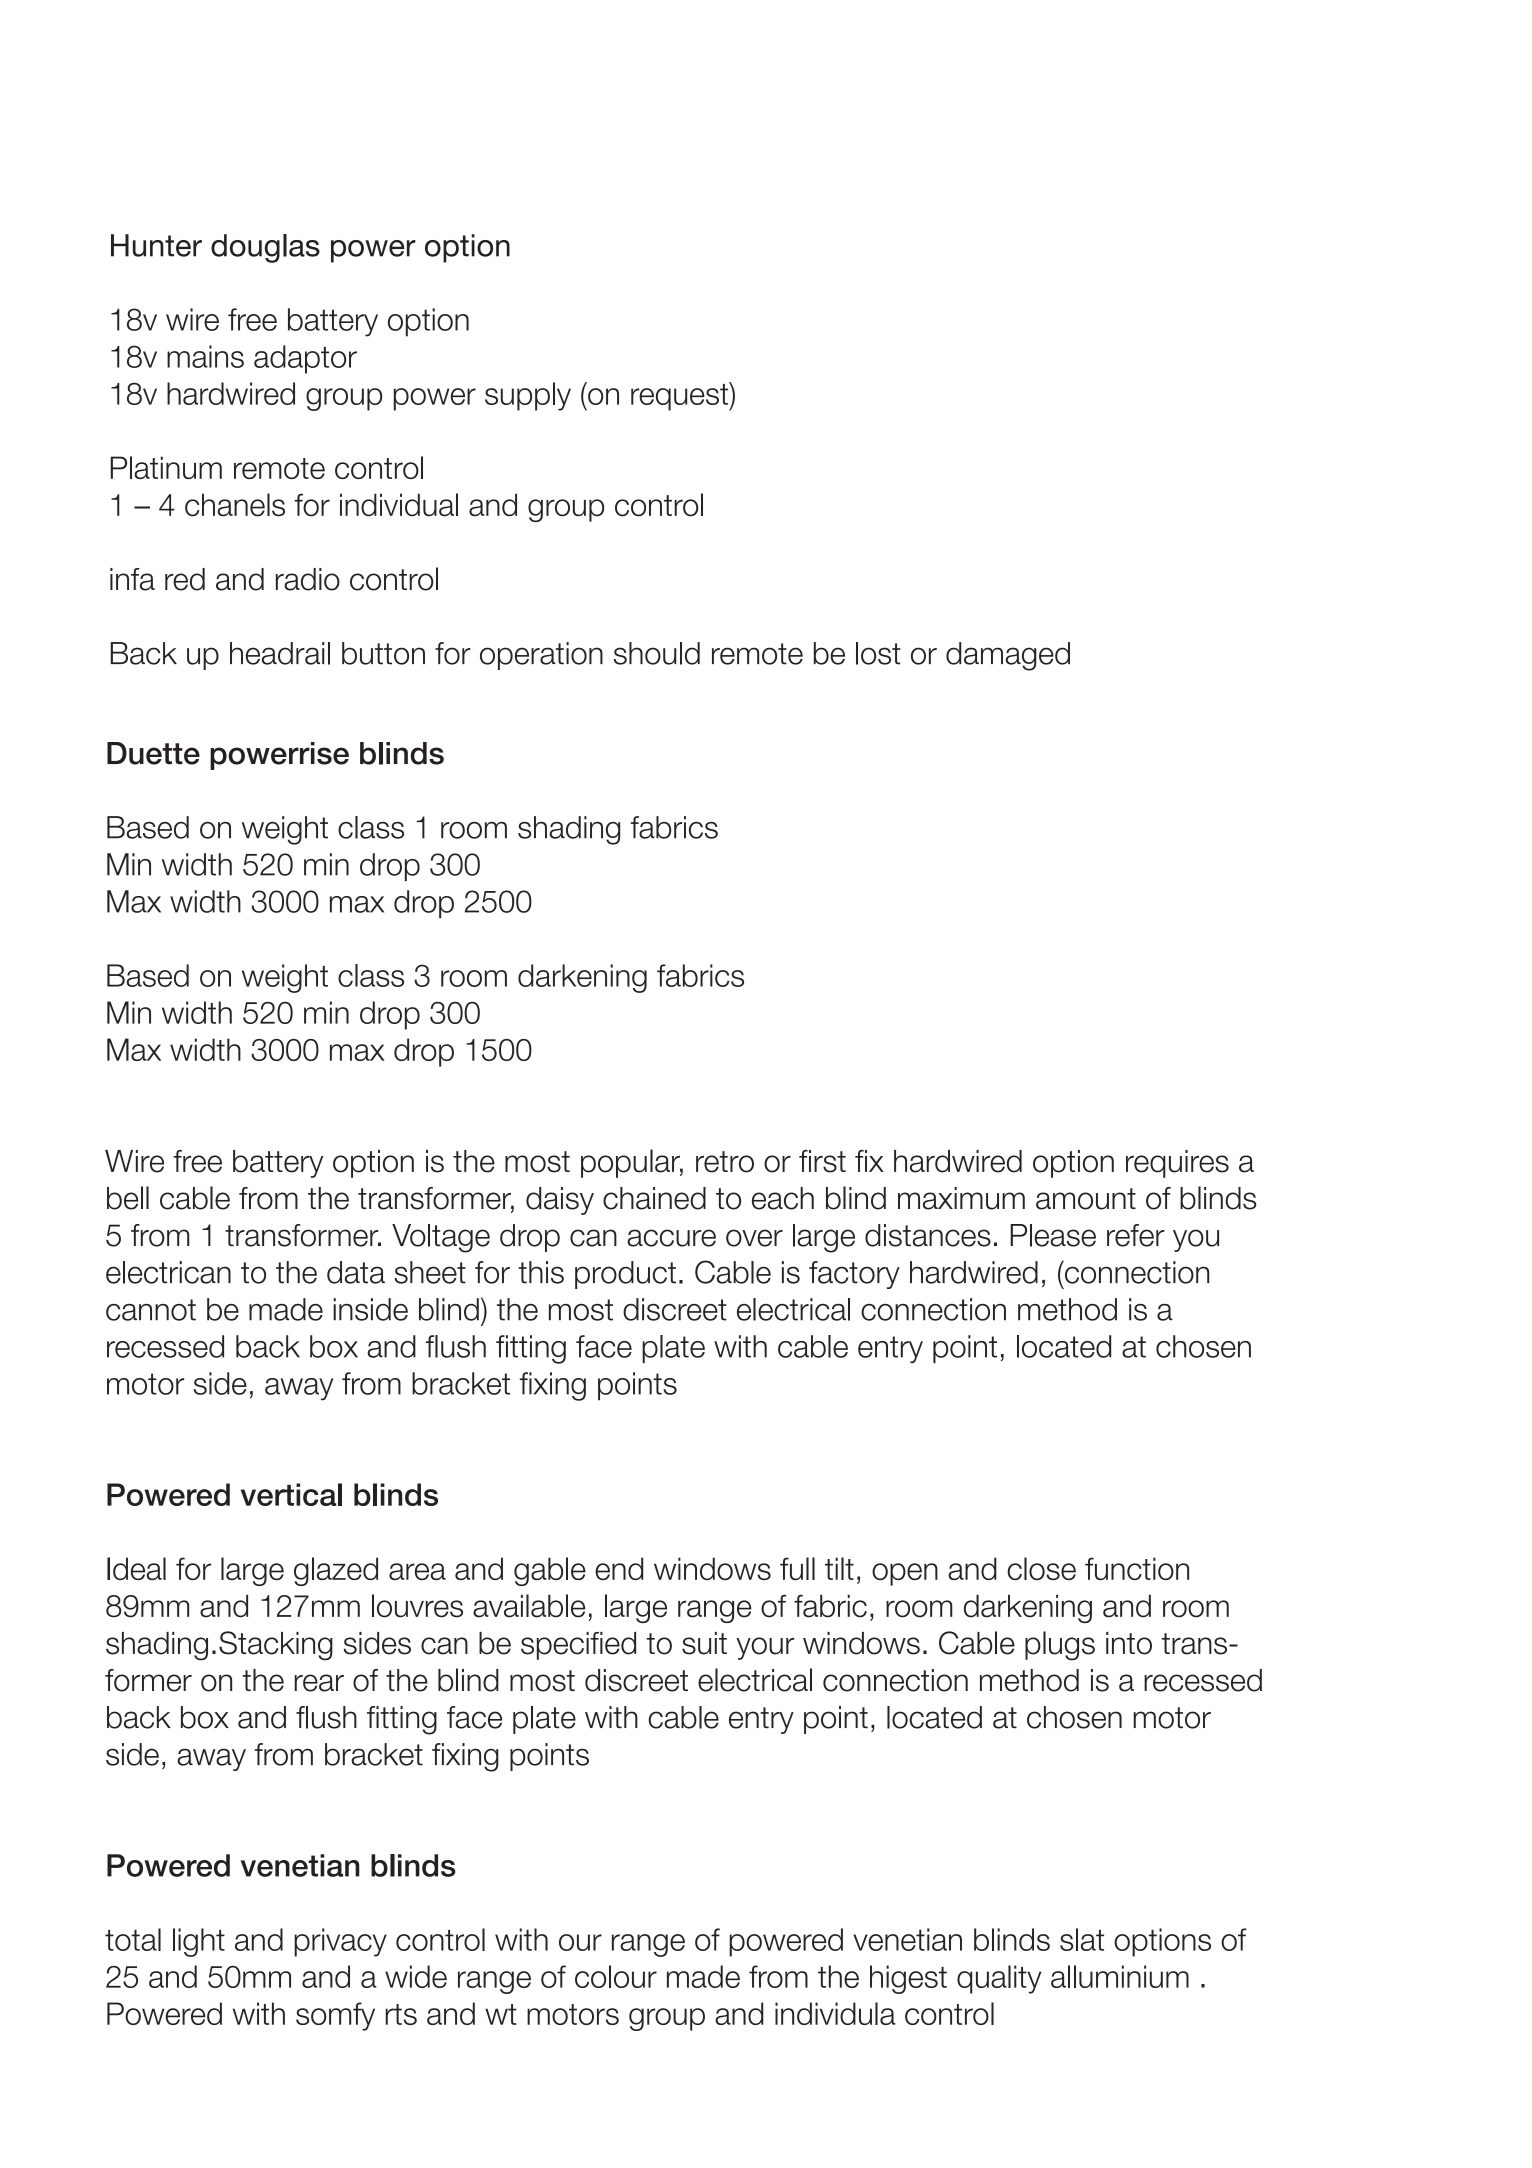 This document has width=1532, height=2168. Describe the element at coordinates (1008, 656) in the document. I see `damaged` at that location.
